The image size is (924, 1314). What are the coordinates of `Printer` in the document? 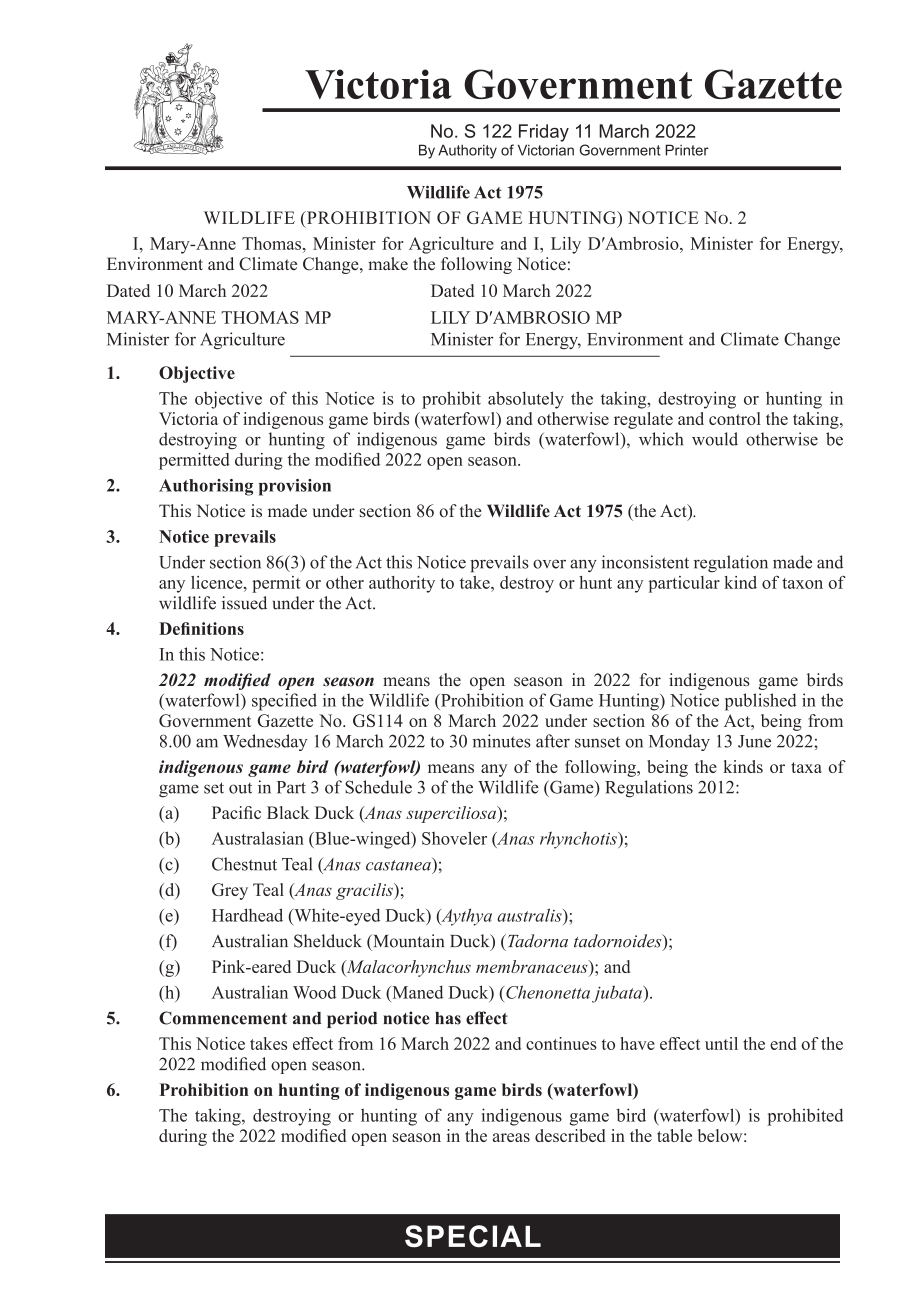 It's located at (687, 150).
